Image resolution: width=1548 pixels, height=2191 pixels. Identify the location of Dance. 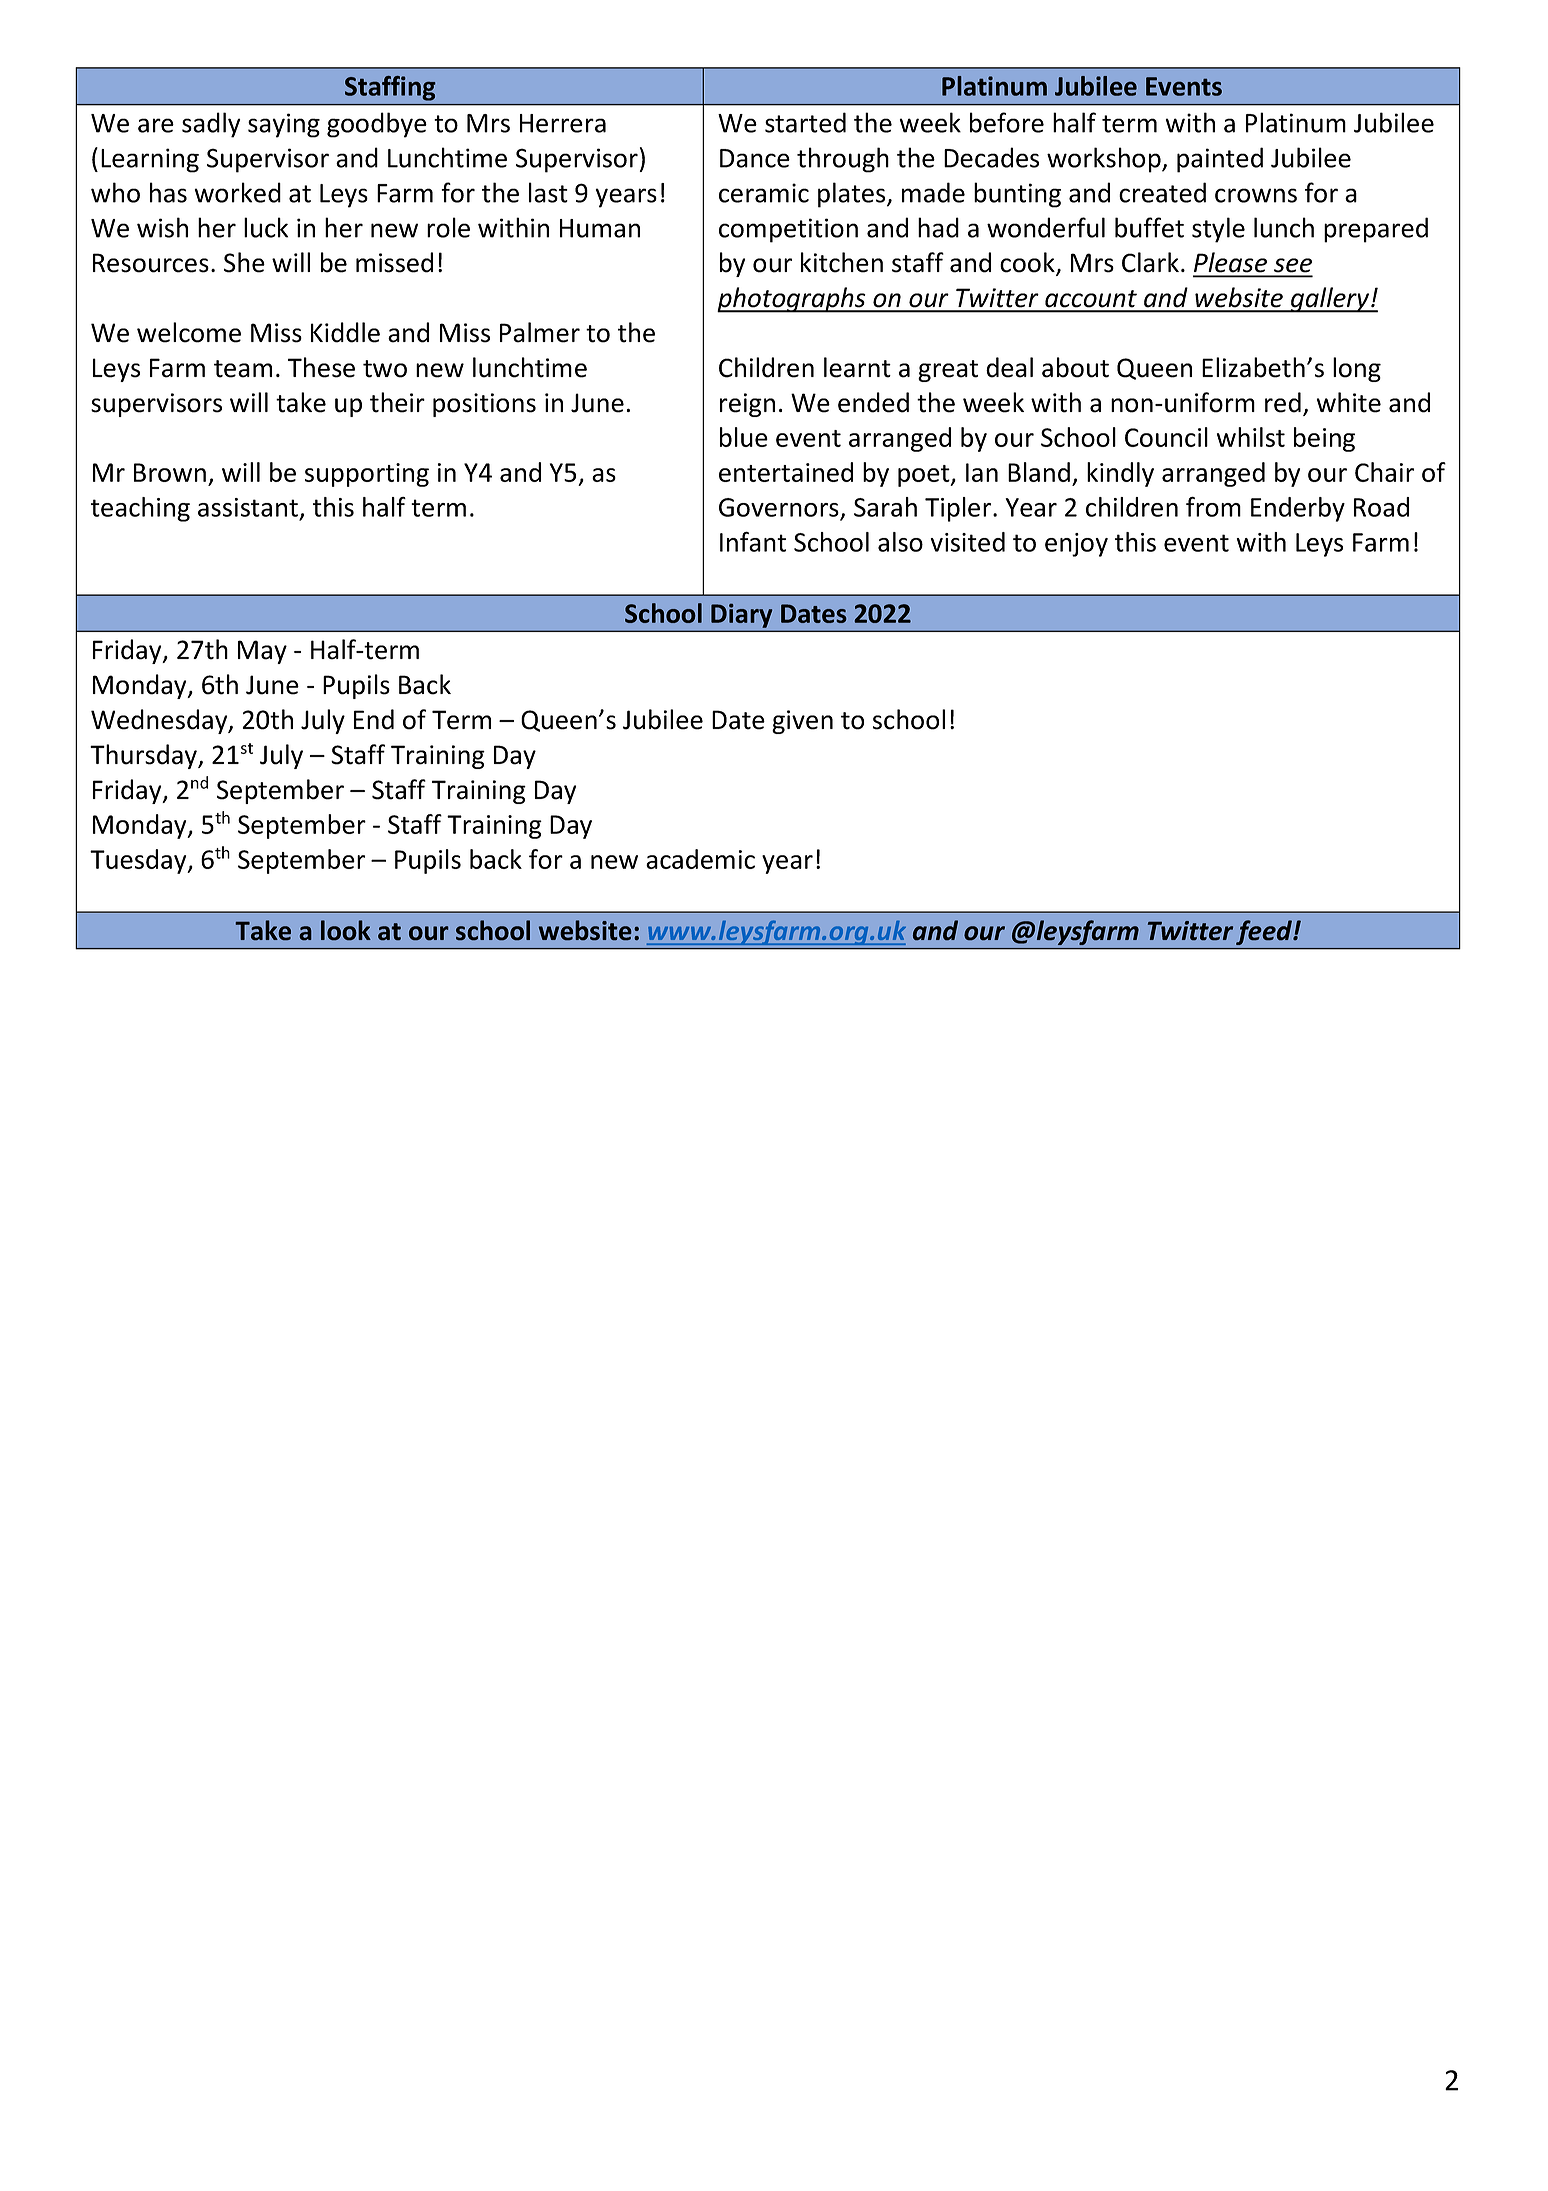
(755, 158).
